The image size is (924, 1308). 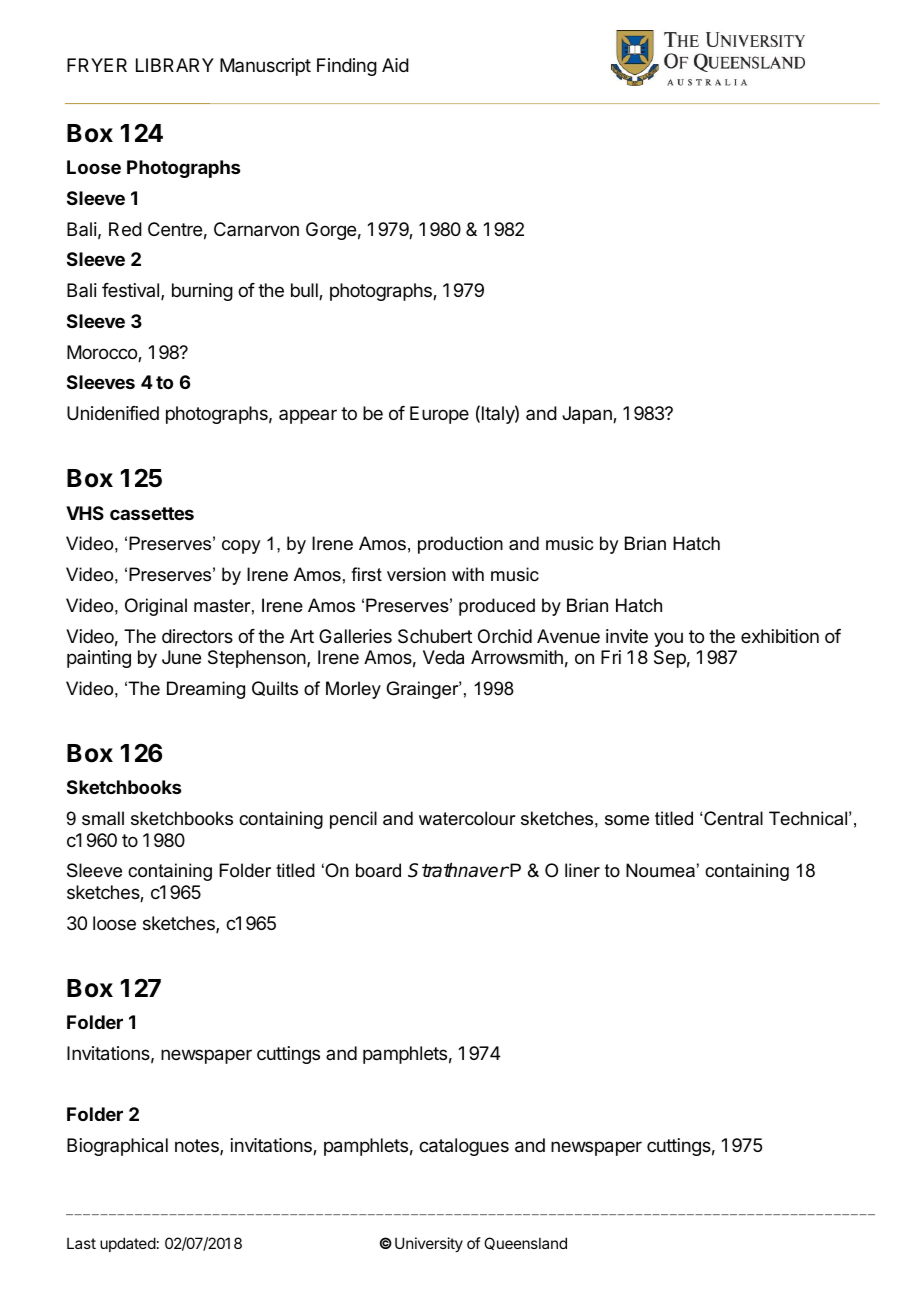 What do you see at coordinates (395, 65) in the page?
I see `Aid` at bounding box center [395, 65].
